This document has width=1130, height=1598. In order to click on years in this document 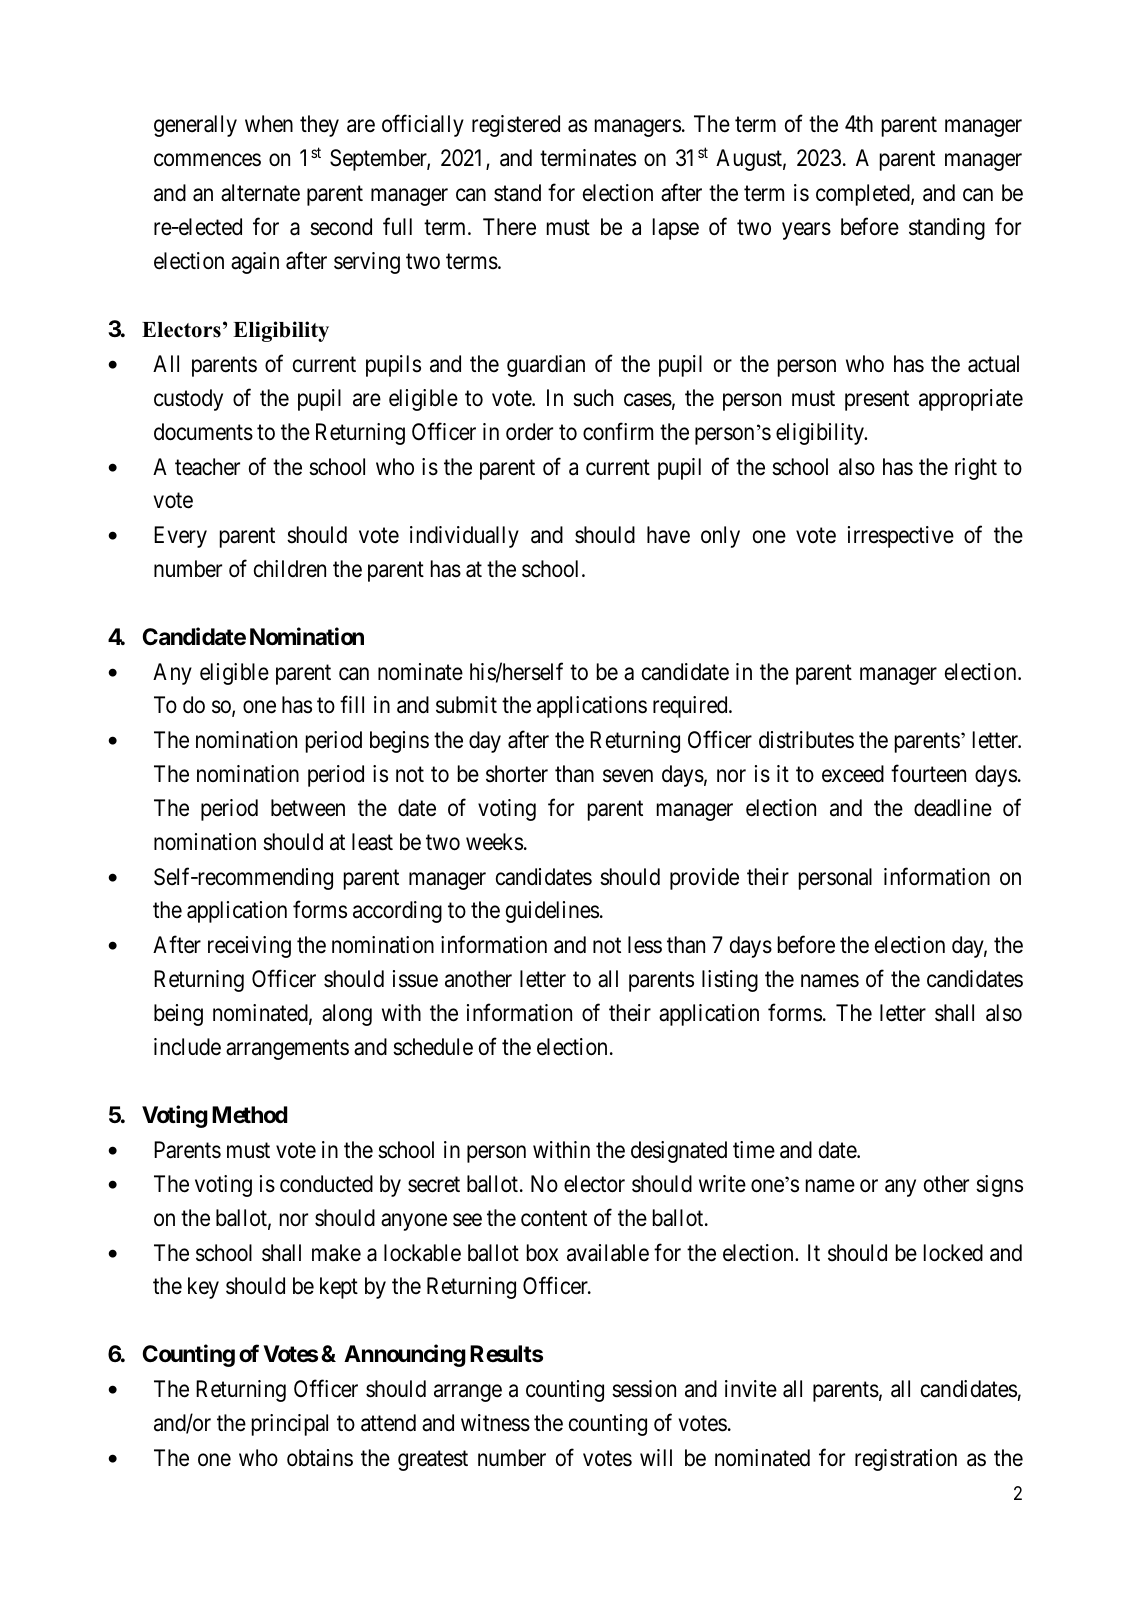, I will do `click(806, 231)`.
